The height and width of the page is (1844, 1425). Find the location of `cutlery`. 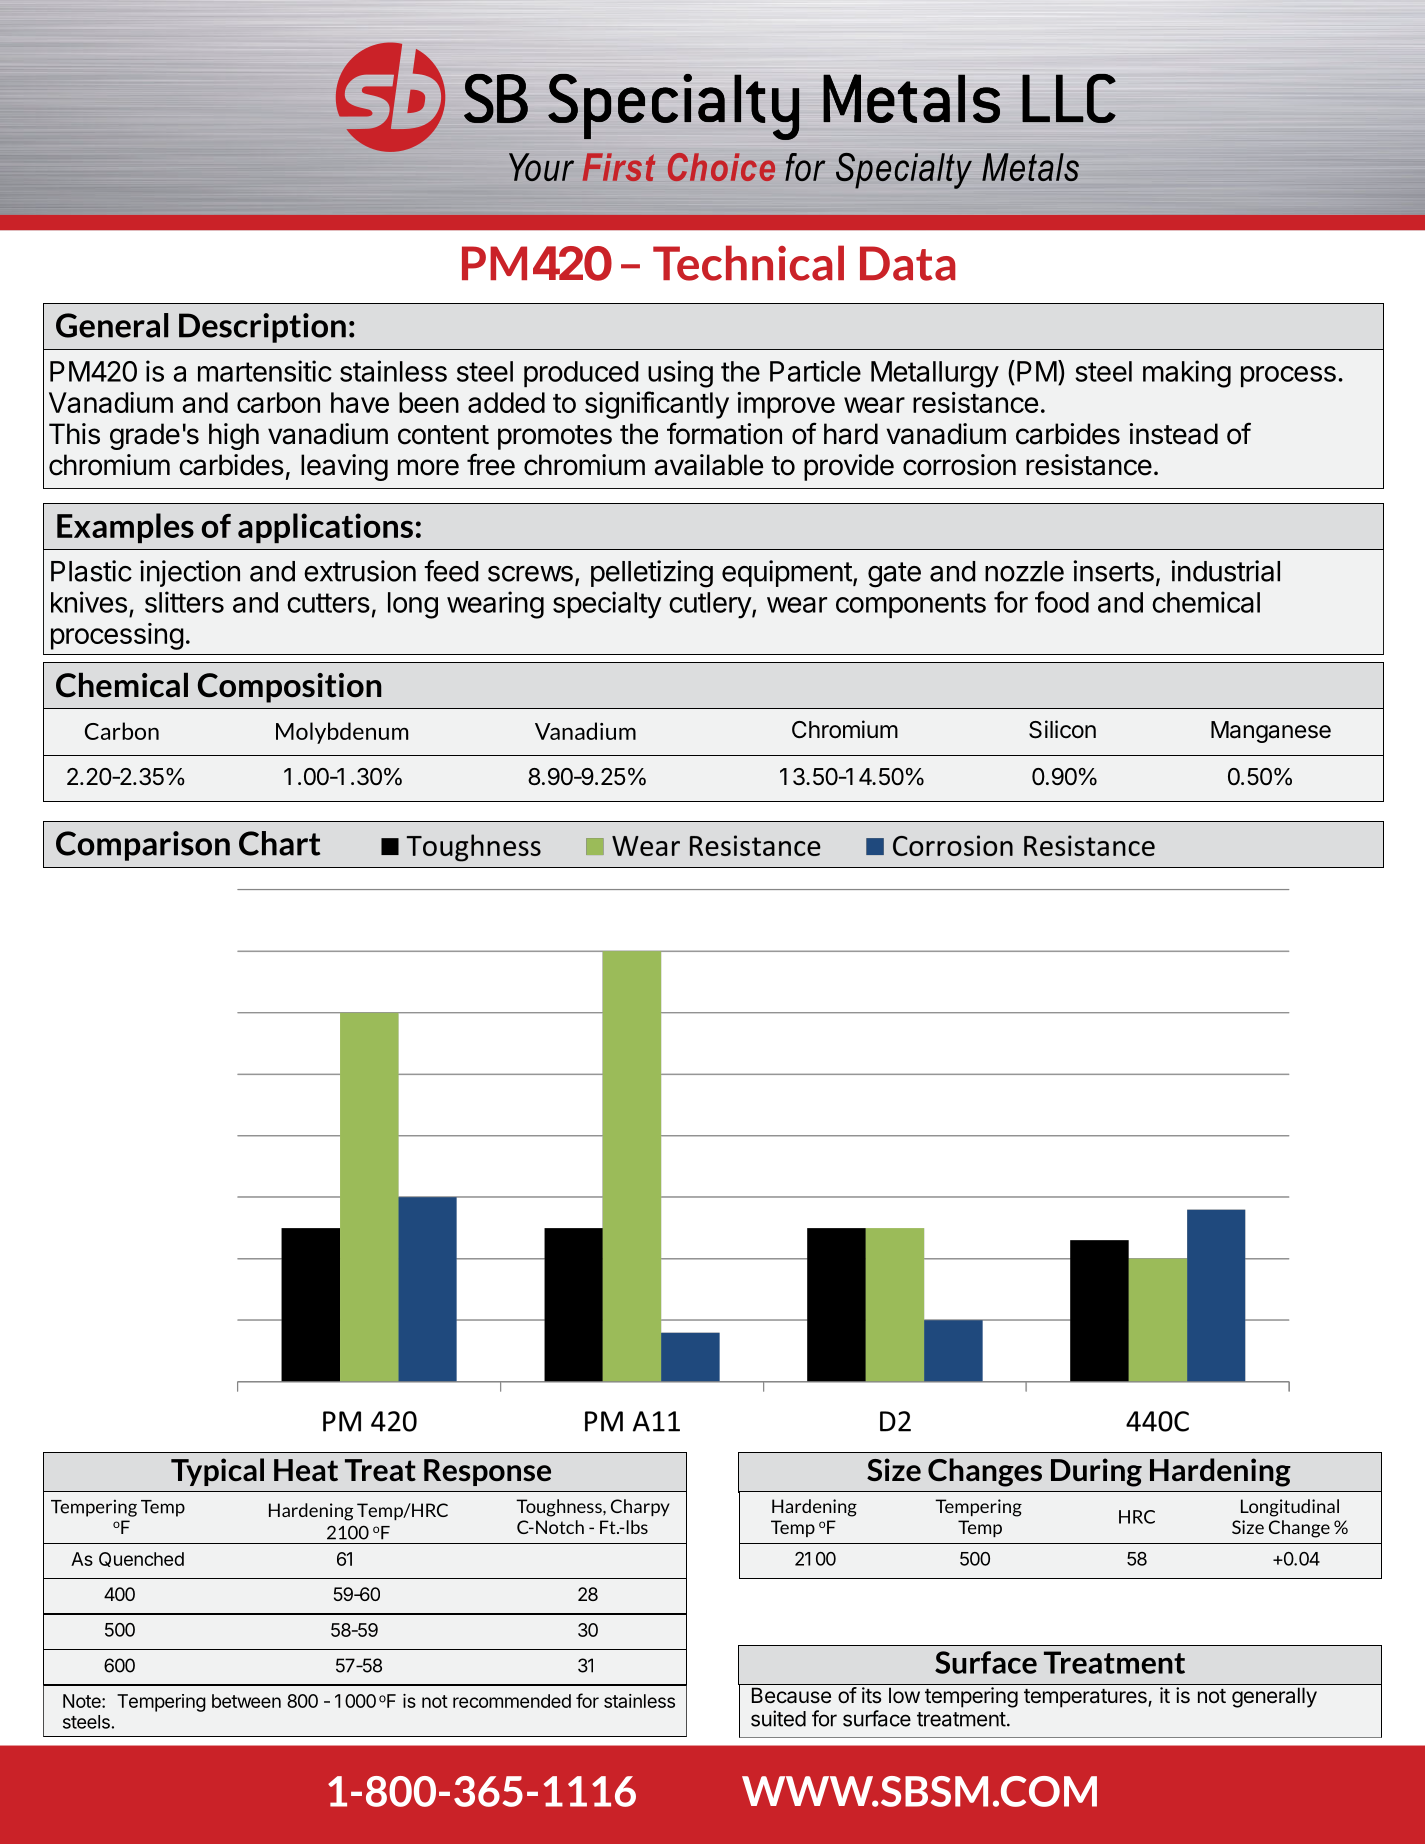

cutlery is located at coordinates (711, 605).
